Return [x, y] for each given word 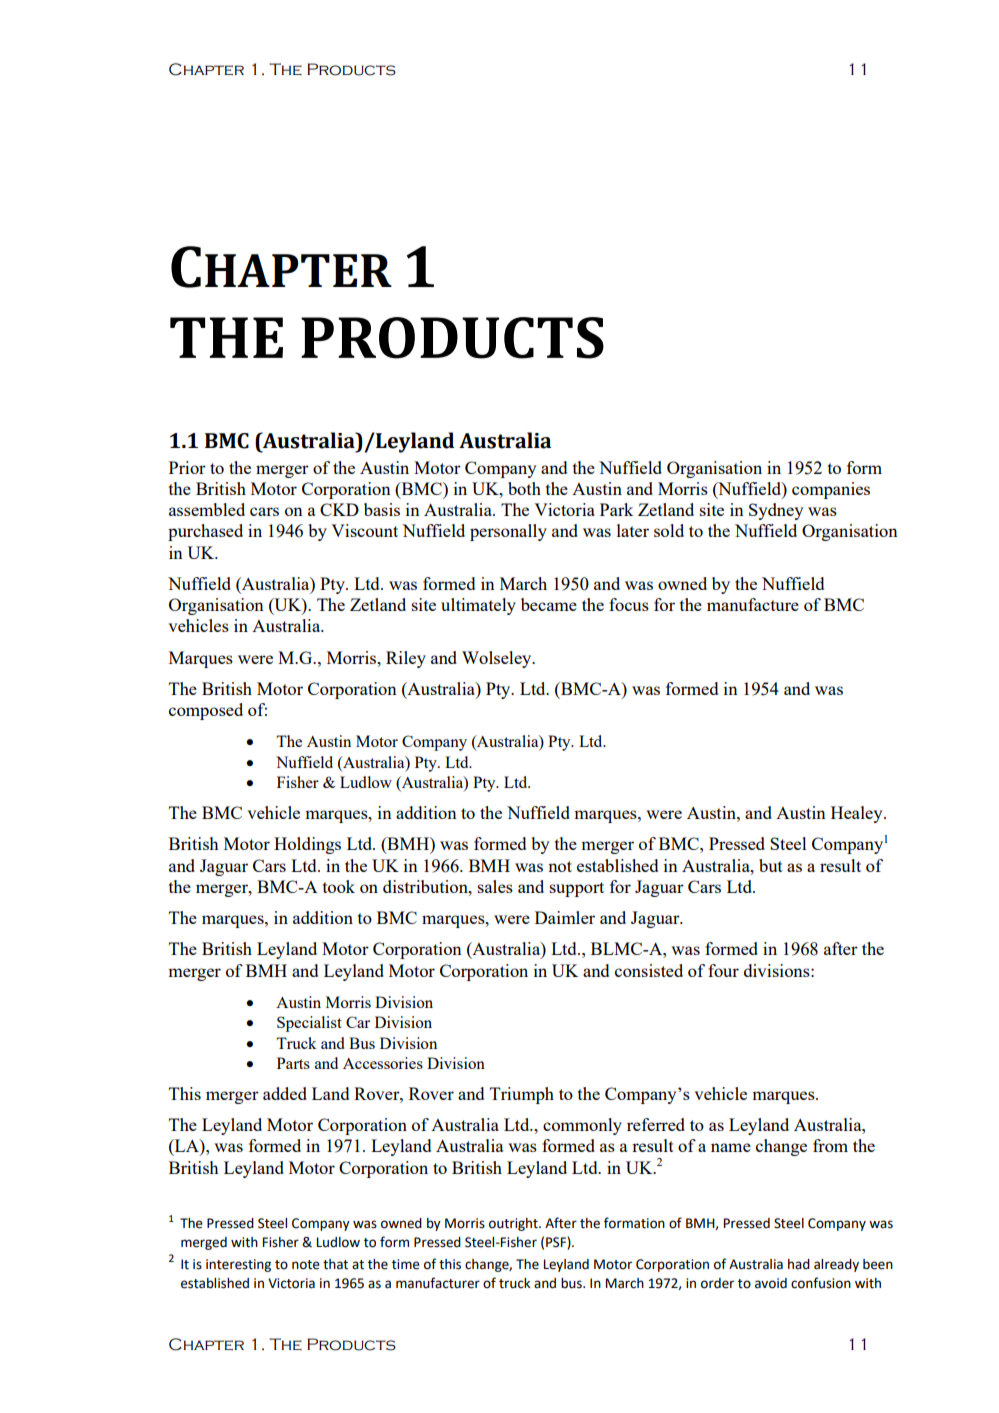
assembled [207, 509]
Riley [406, 659]
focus [629, 604]
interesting [238, 1265]
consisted [649, 970]
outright [514, 1224]
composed [206, 711]
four [723, 970]
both [524, 488]
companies [831, 490]
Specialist [309, 1024]
